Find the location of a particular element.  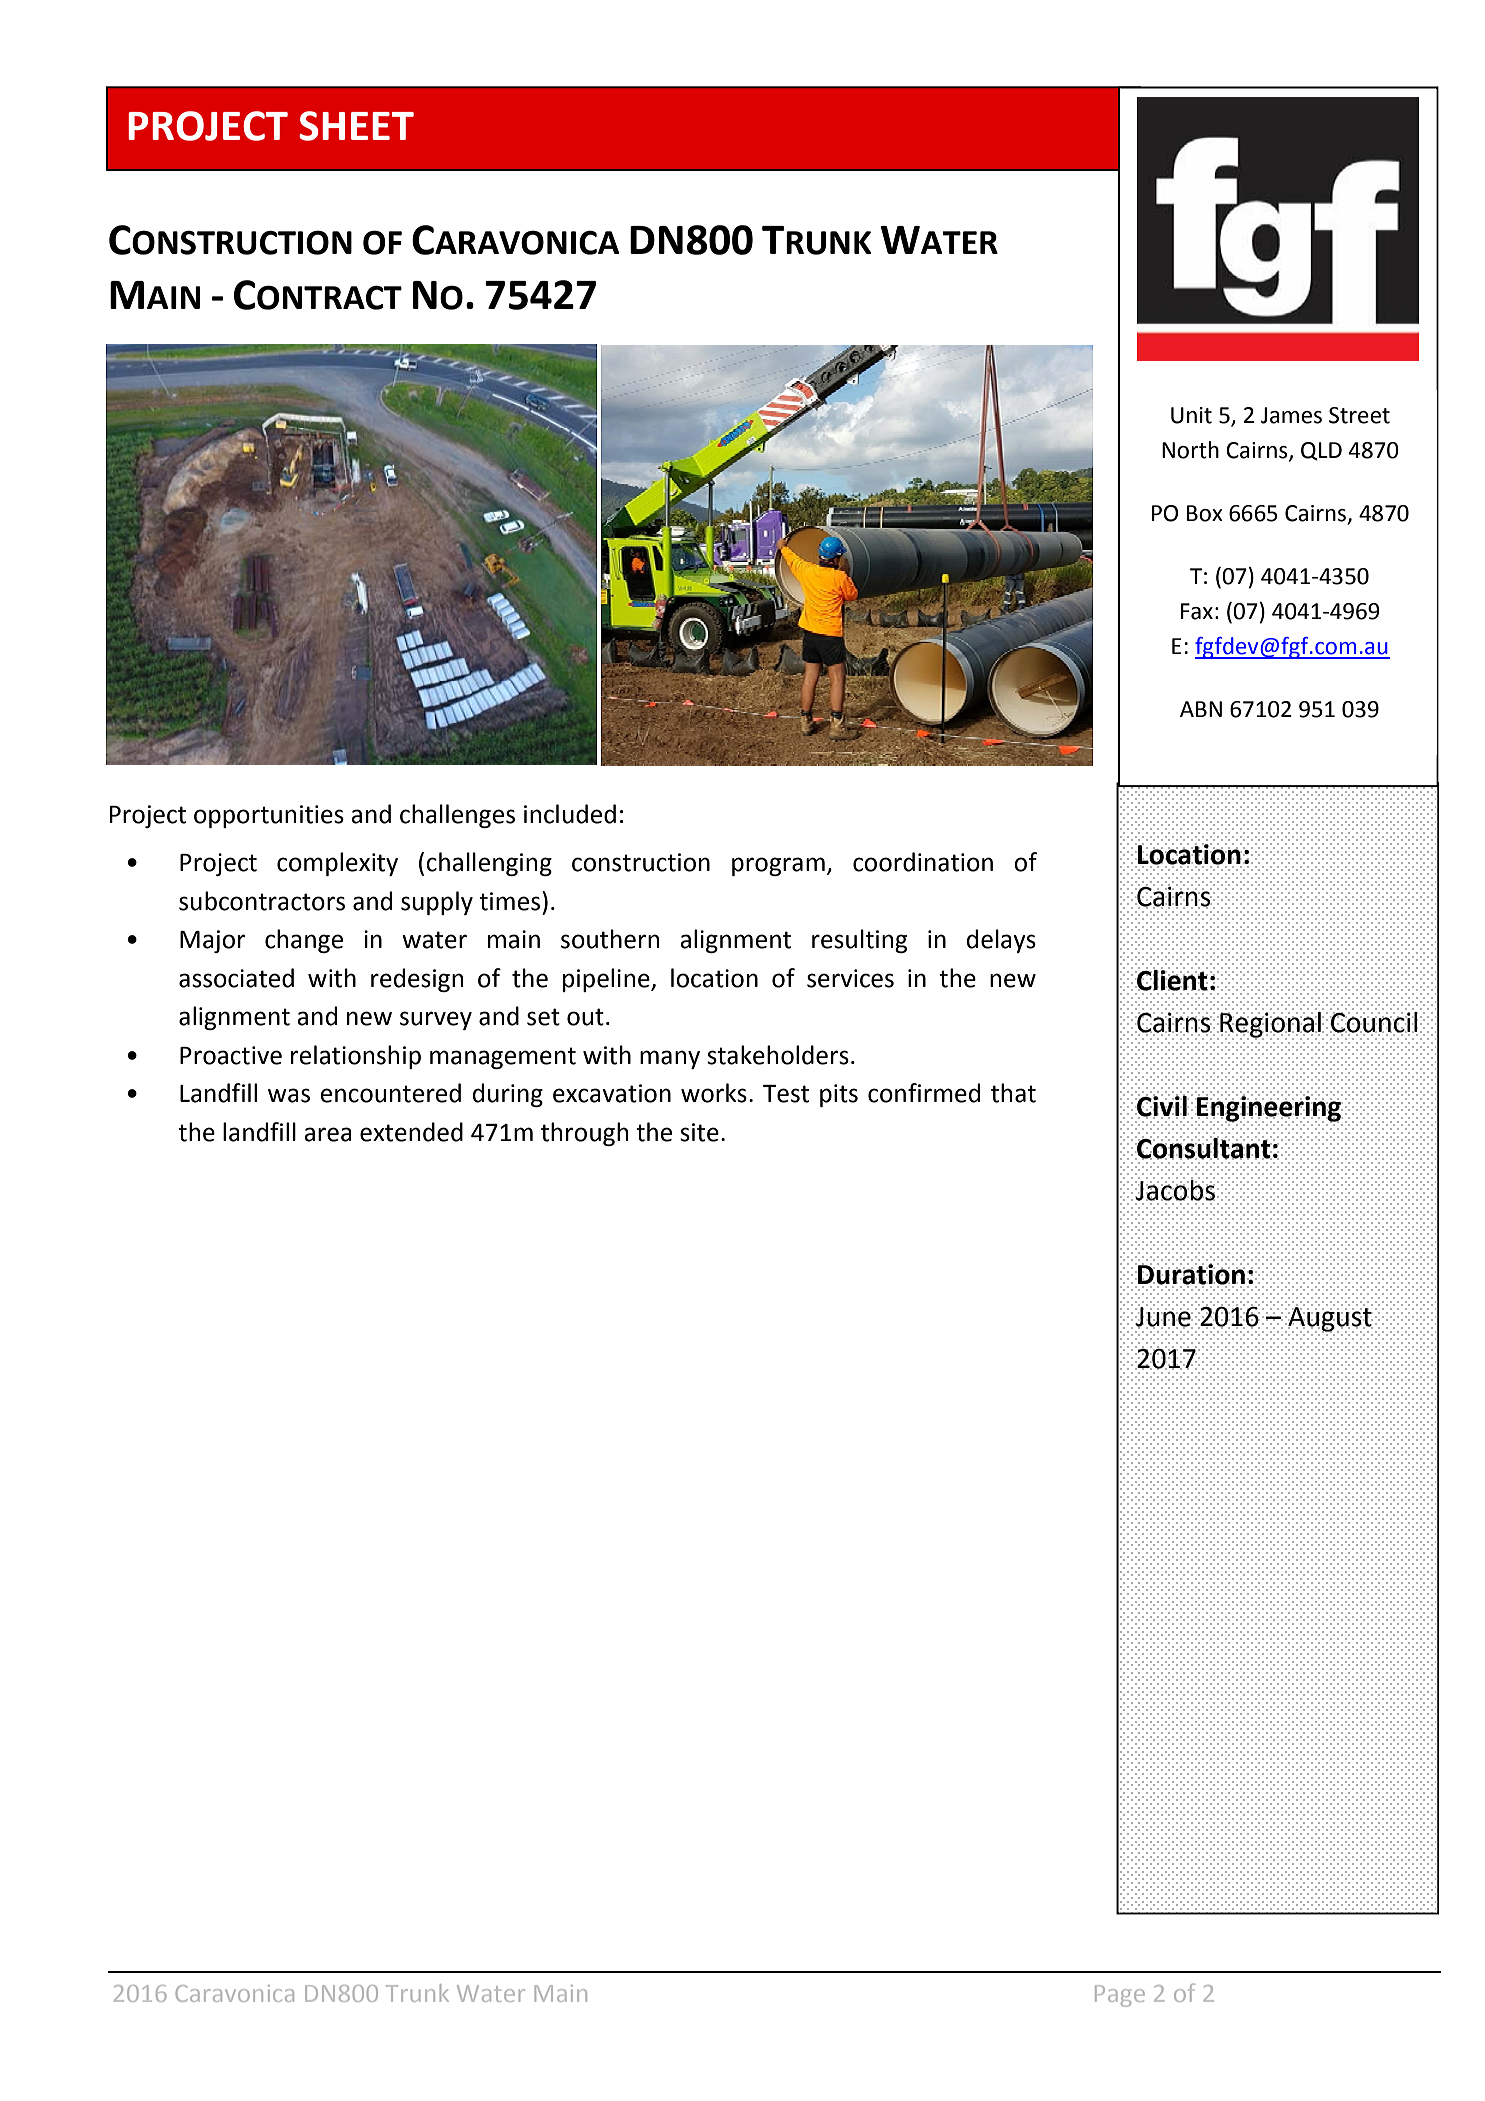

Page is located at coordinates (1120, 1996).
